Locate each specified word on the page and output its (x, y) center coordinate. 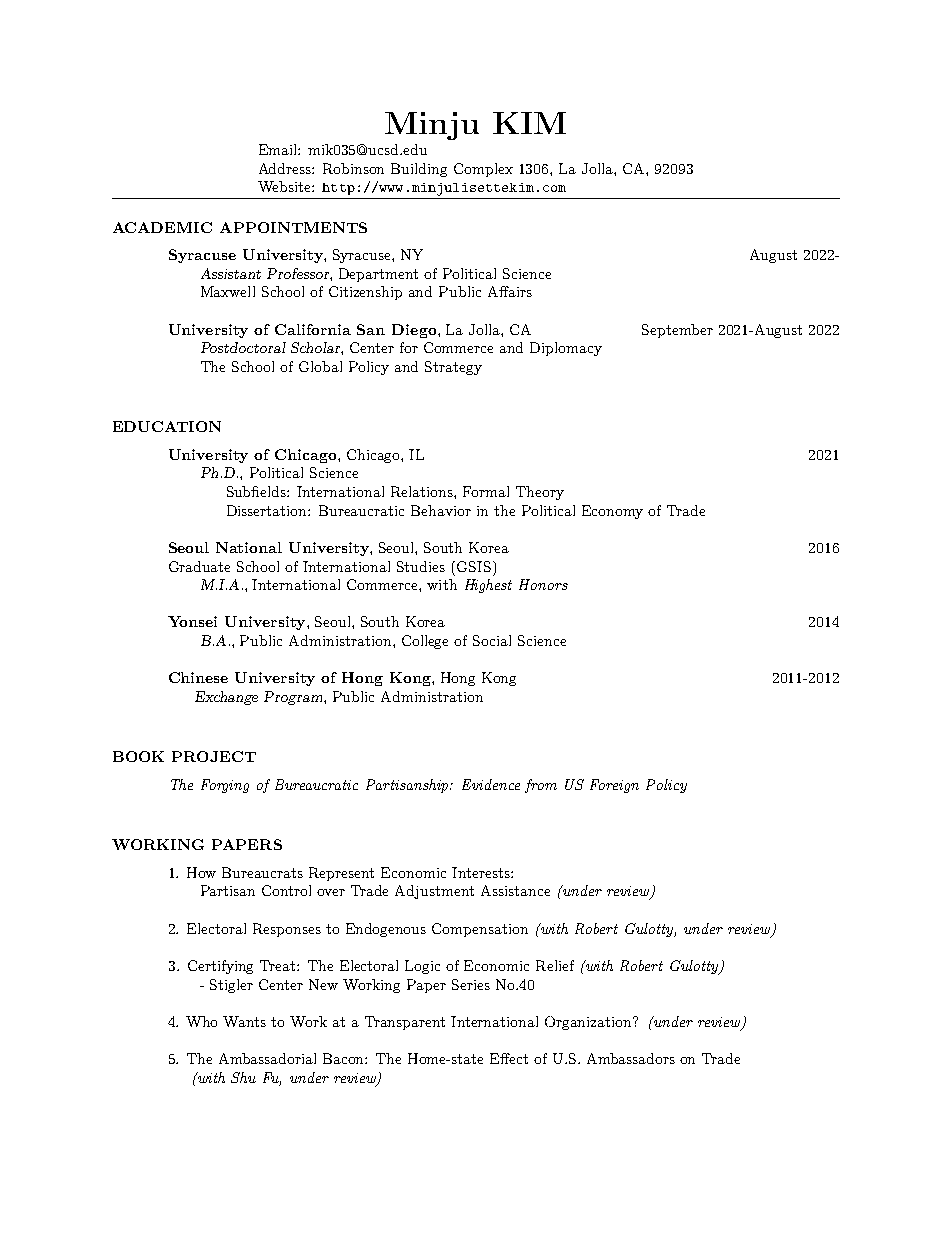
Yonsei (192, 621)
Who (201, 1021)
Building (419, 170)
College (425, 642)
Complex (483, 170)
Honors (543, 584)
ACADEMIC (162, 227)
